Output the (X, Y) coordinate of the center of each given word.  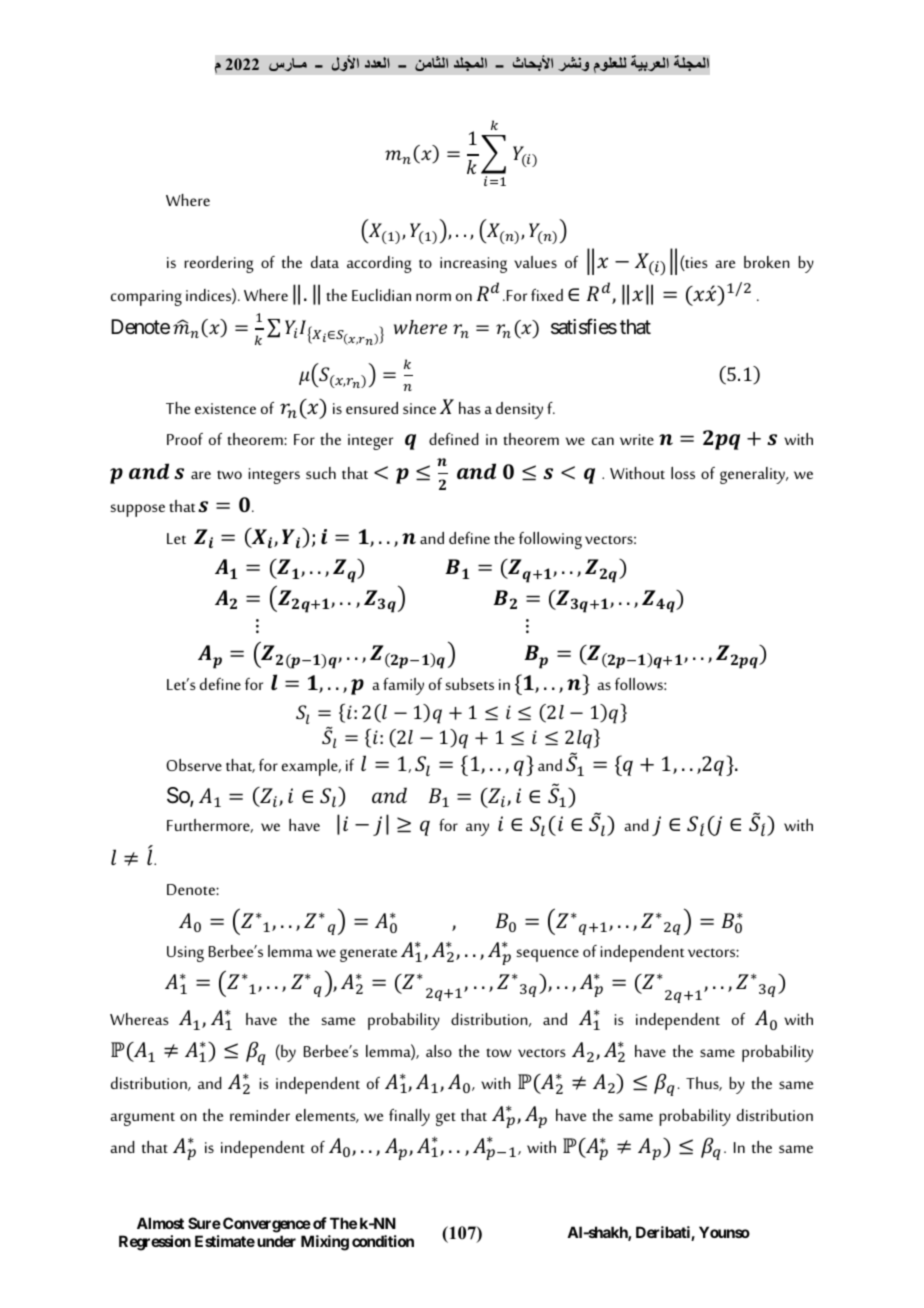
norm (433, 297)
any (477, 829)
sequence (547, 955)
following (550, 540)
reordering (219, 264)
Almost (160, 1223)
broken (767, 262)
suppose (137, 510)
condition (383, 1241)
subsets (469, 684)
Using (185, 954)
